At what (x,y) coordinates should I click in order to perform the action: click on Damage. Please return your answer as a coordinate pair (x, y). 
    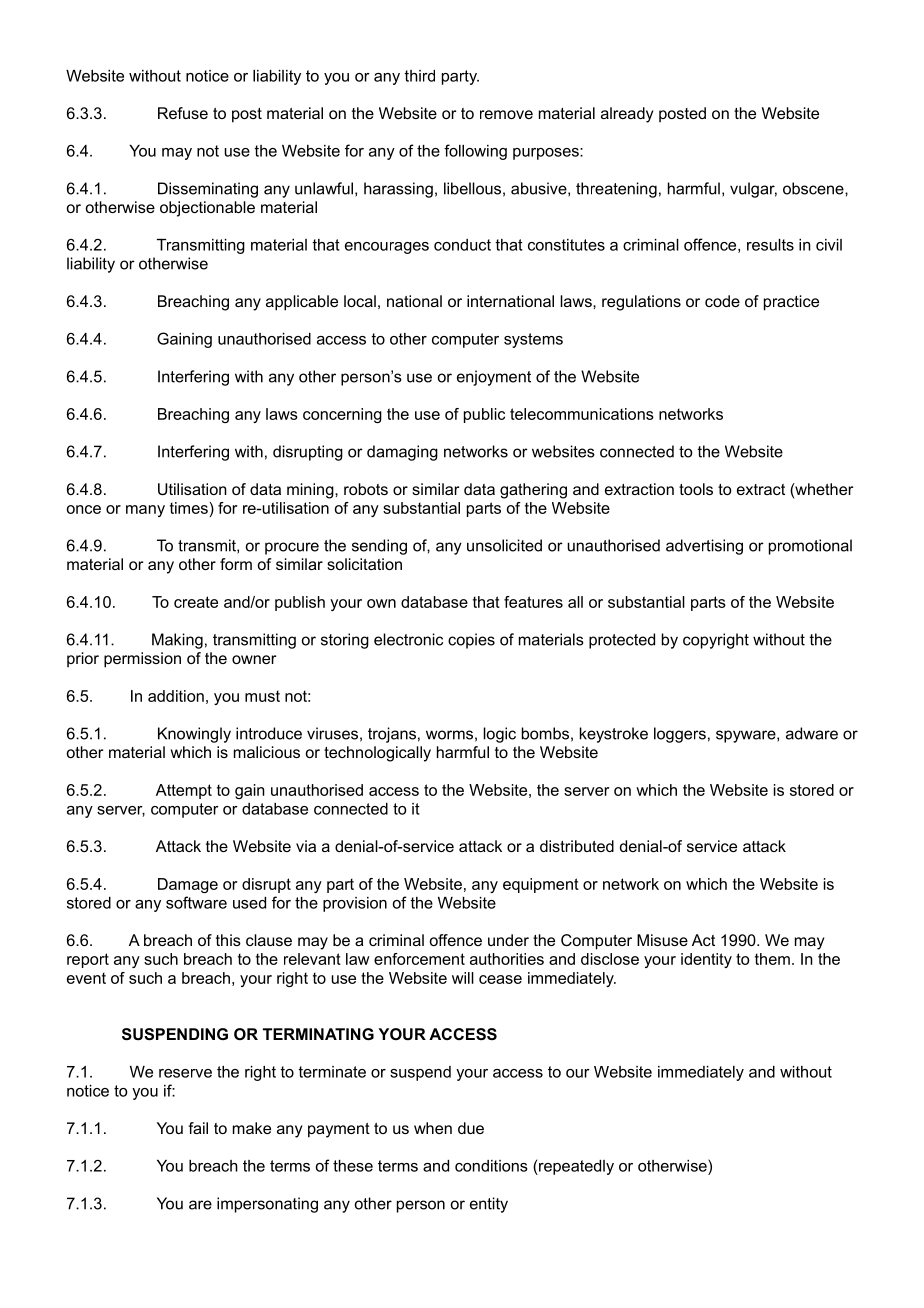
    Looking at the image, I should click on (188, 885).
